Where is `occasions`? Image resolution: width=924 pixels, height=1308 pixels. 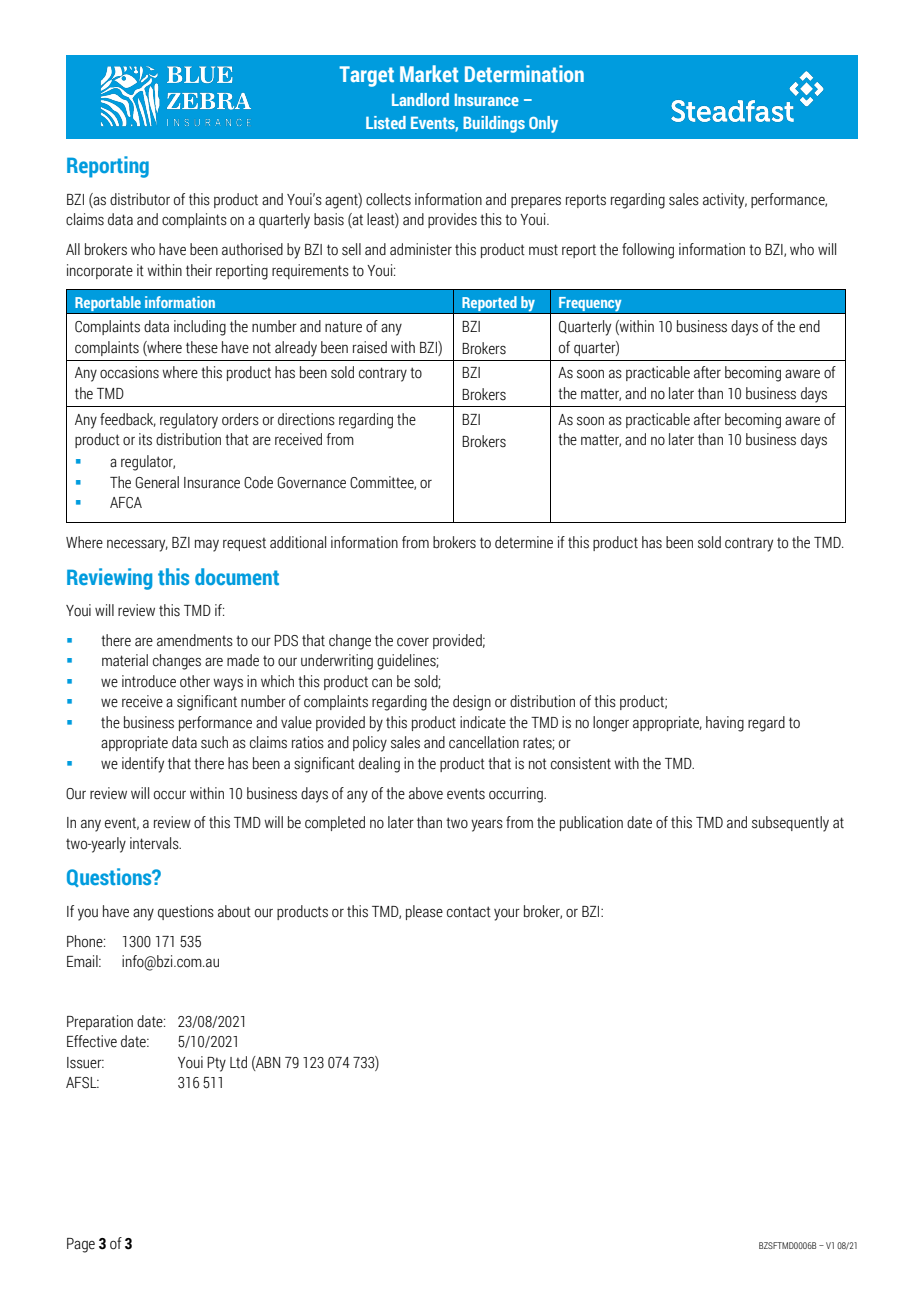 occasions is located at coordinates (129, 372).
